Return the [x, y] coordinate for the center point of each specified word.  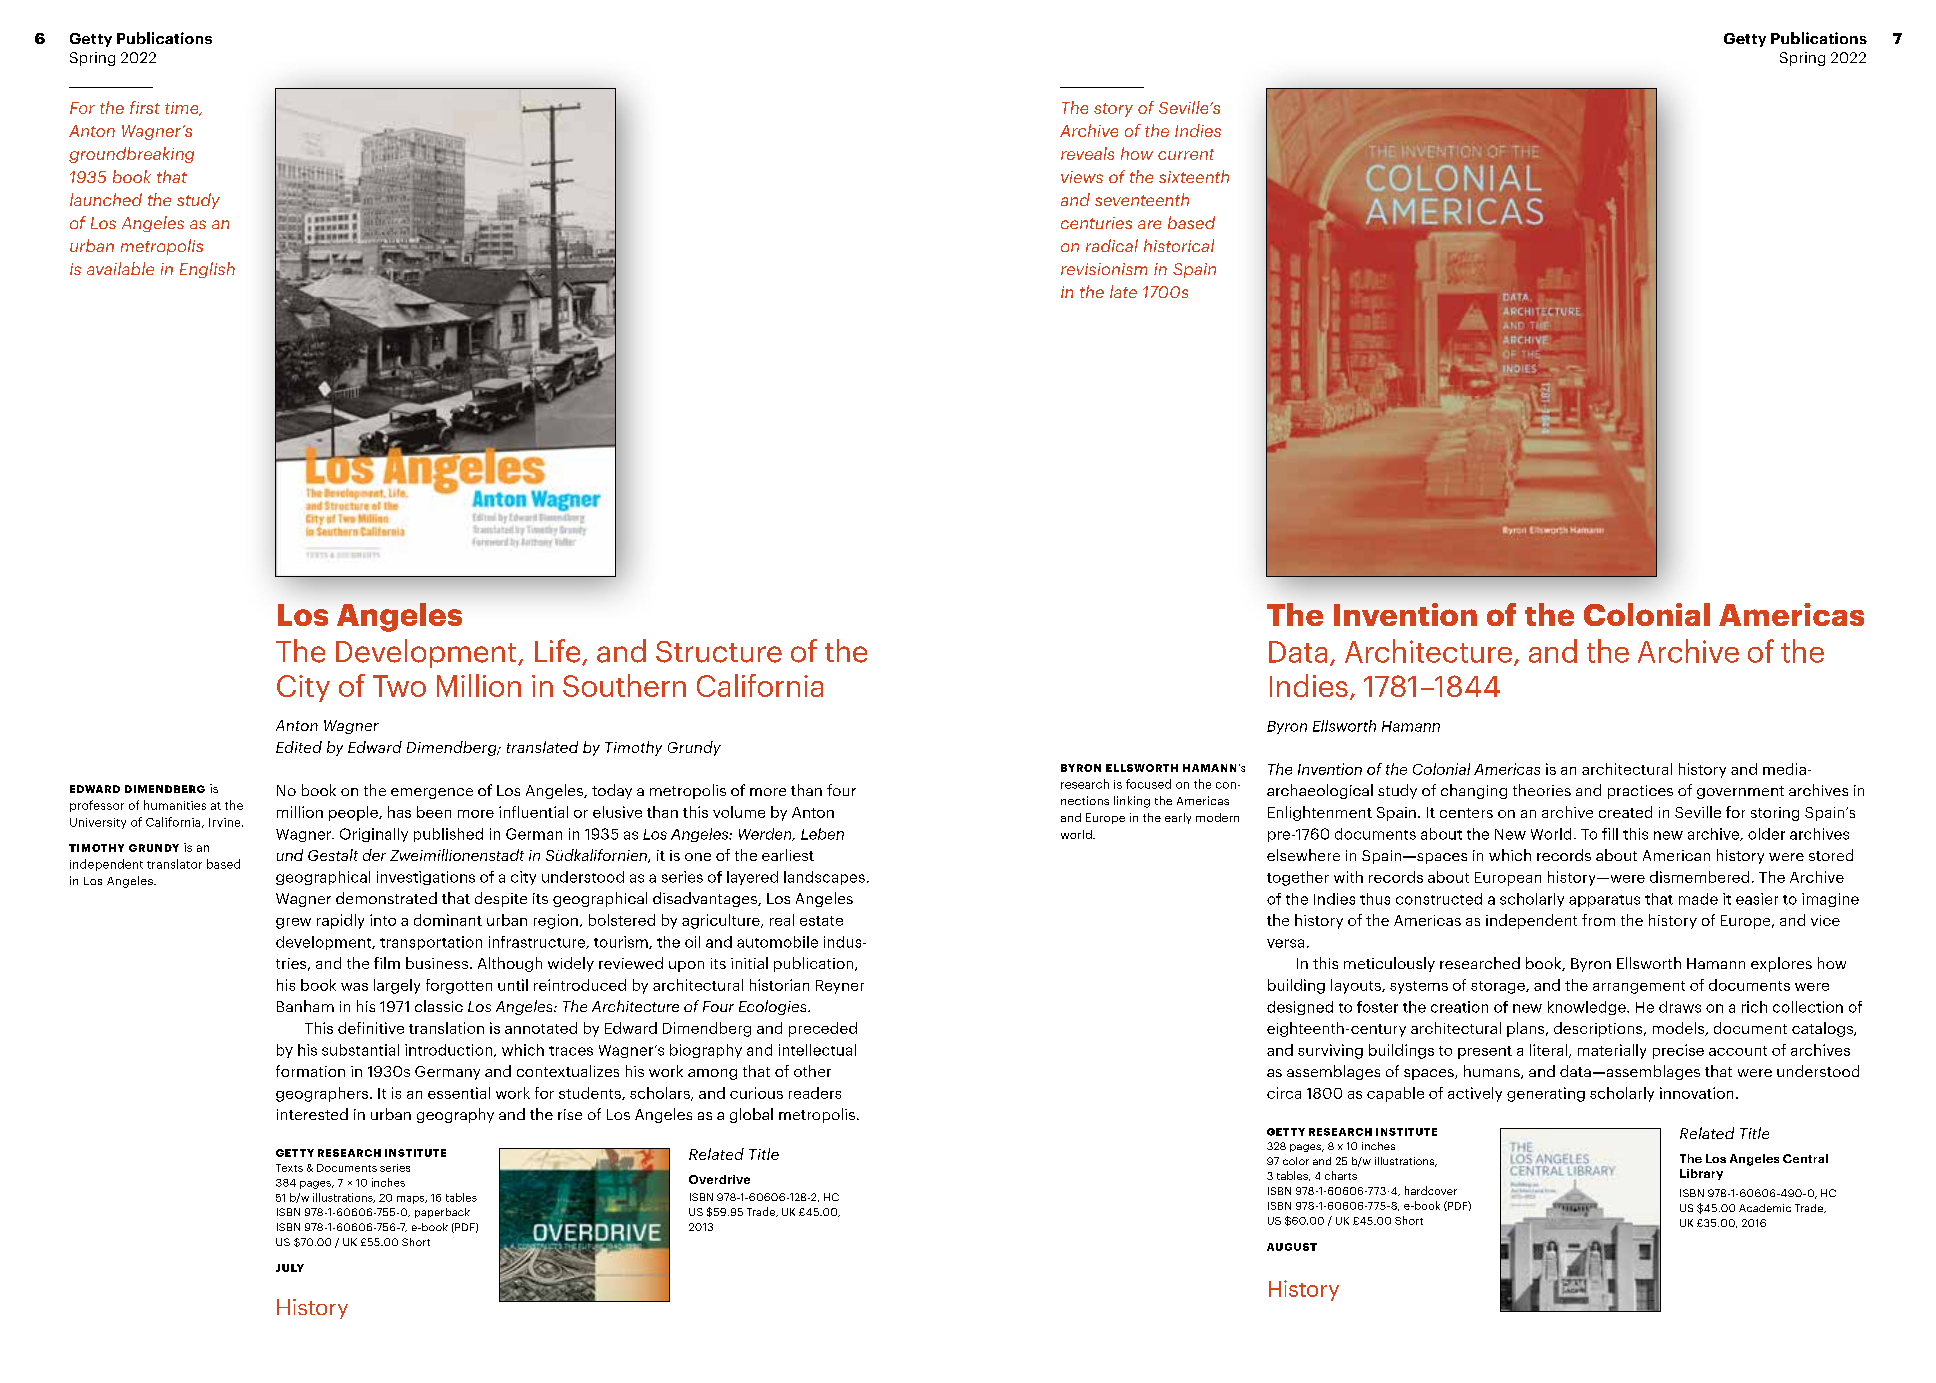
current [1186, 154]
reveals [1087, 153]
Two [399, 686]
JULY [290, 1268]
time [183, 109]
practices [1640, 792]
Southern [624, 685]
